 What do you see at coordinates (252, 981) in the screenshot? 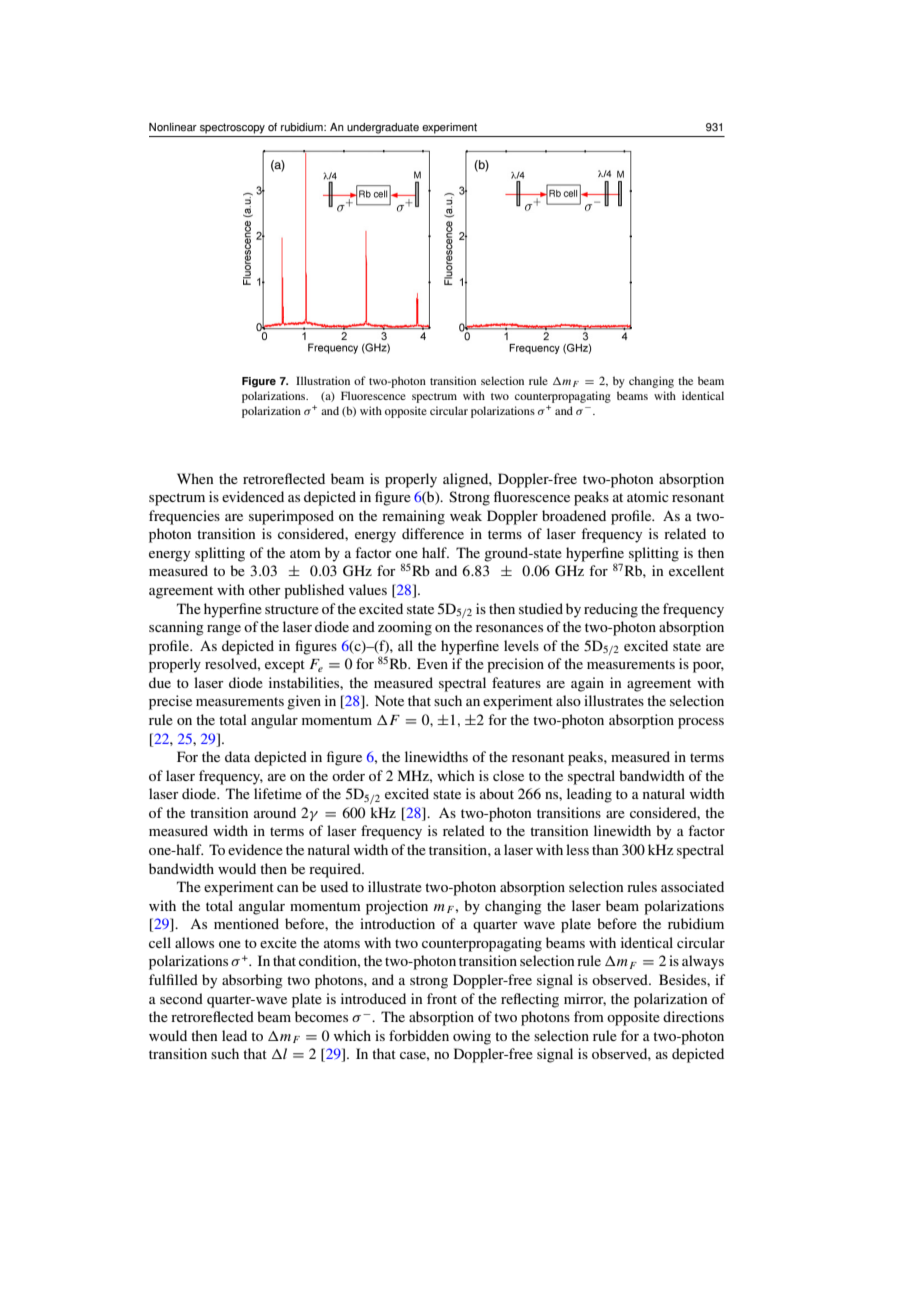
I see `absorbing` at bounding box center [252, 981].
